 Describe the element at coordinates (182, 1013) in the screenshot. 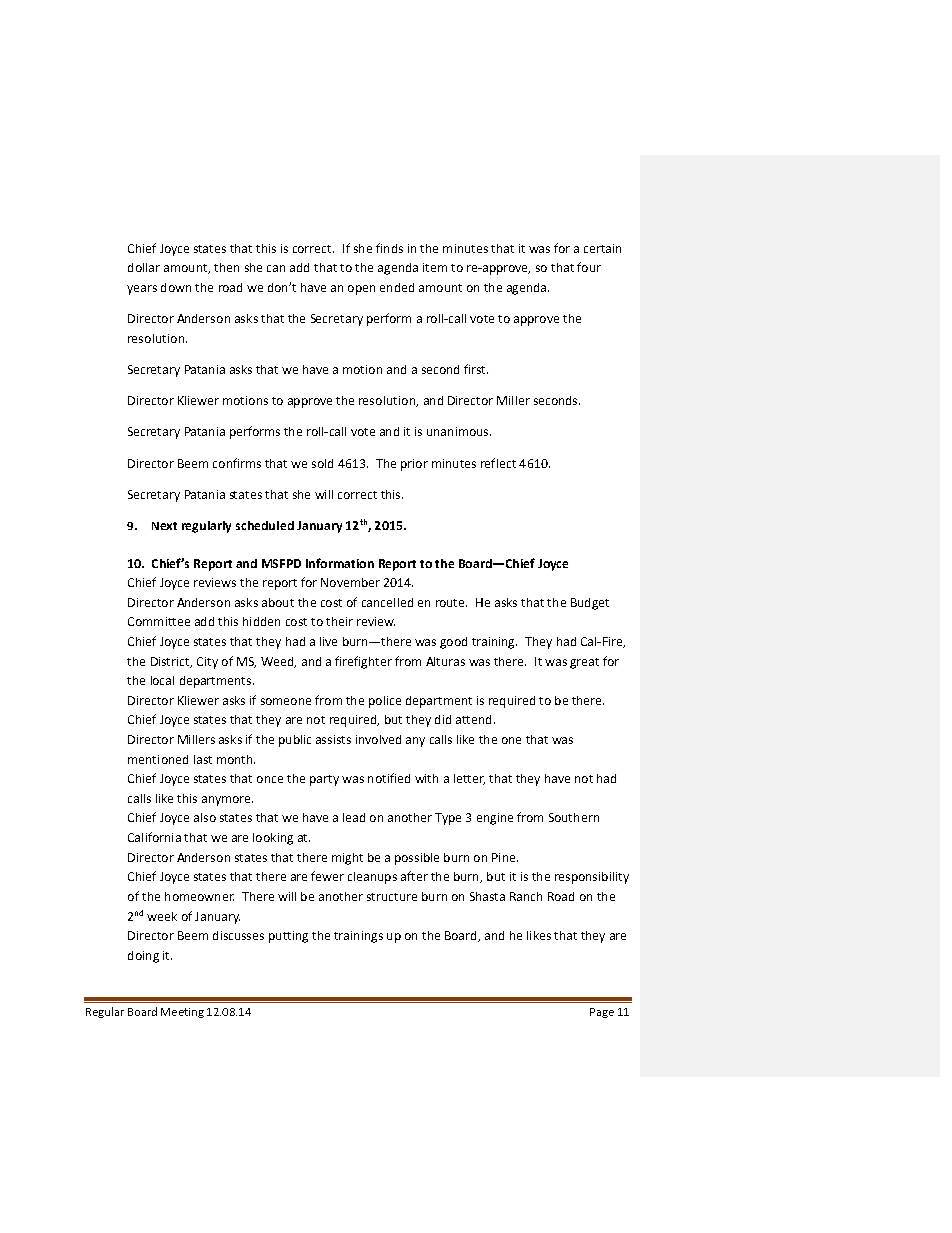

I see `Meeting` at that location.
